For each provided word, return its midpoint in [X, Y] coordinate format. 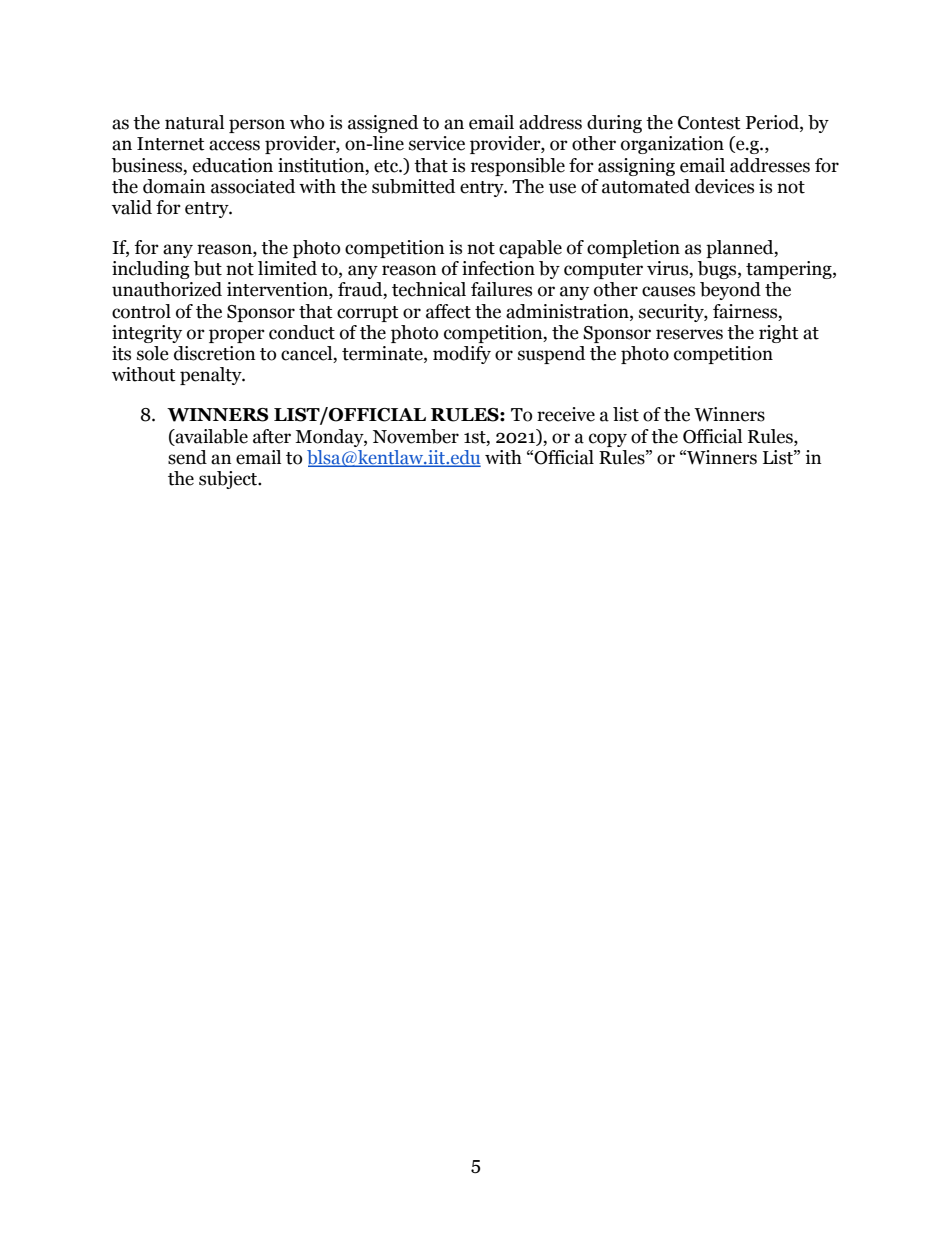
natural [194, 122]
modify [462, 355]
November [416, 436]
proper [237, 336]
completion [633, 249]
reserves [689, 334]
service [437, 143]
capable [530, 249]
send [187, 457]
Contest [709, 123]
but [208, 268]
